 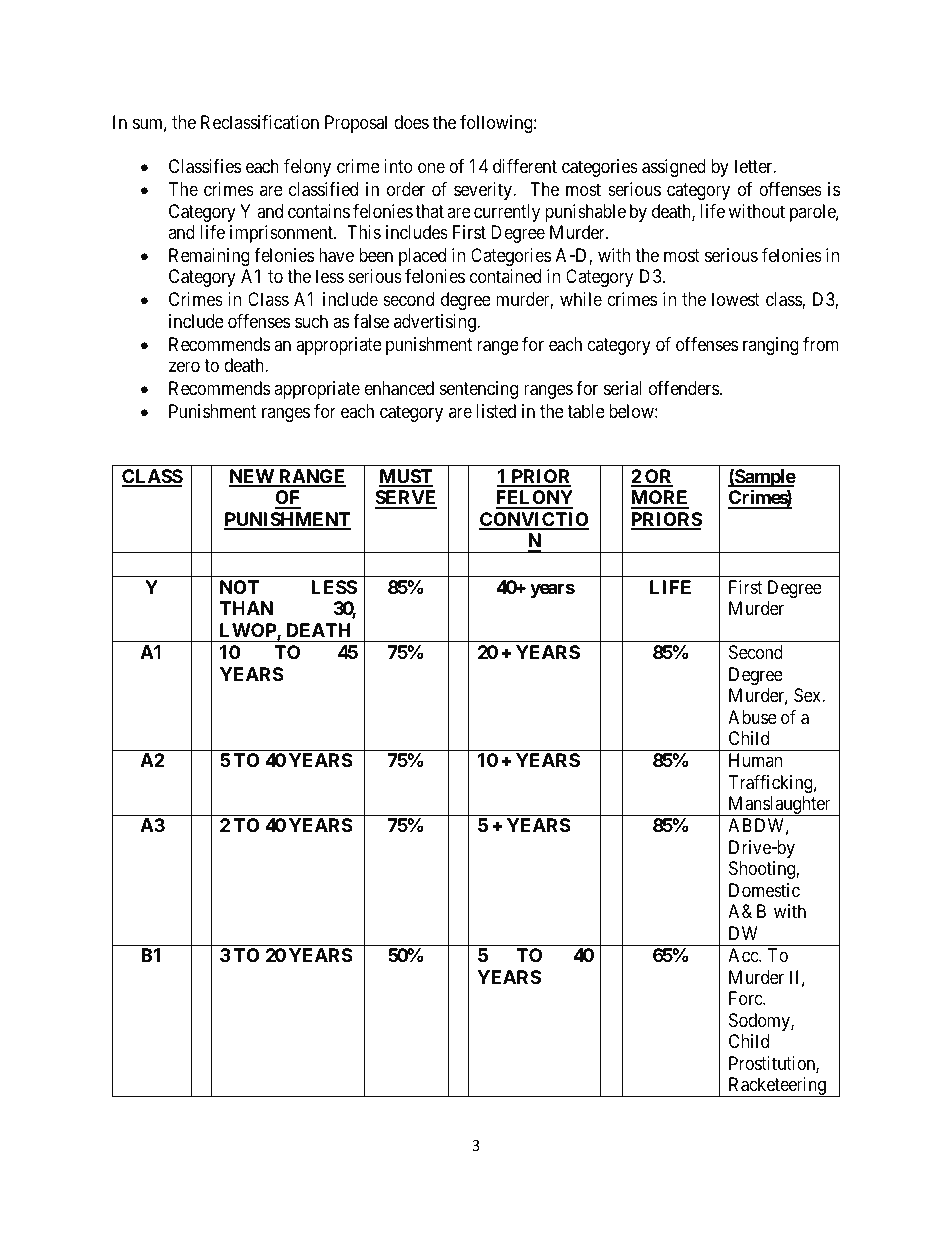 I want to click on different, so click(x=525, y=166).
